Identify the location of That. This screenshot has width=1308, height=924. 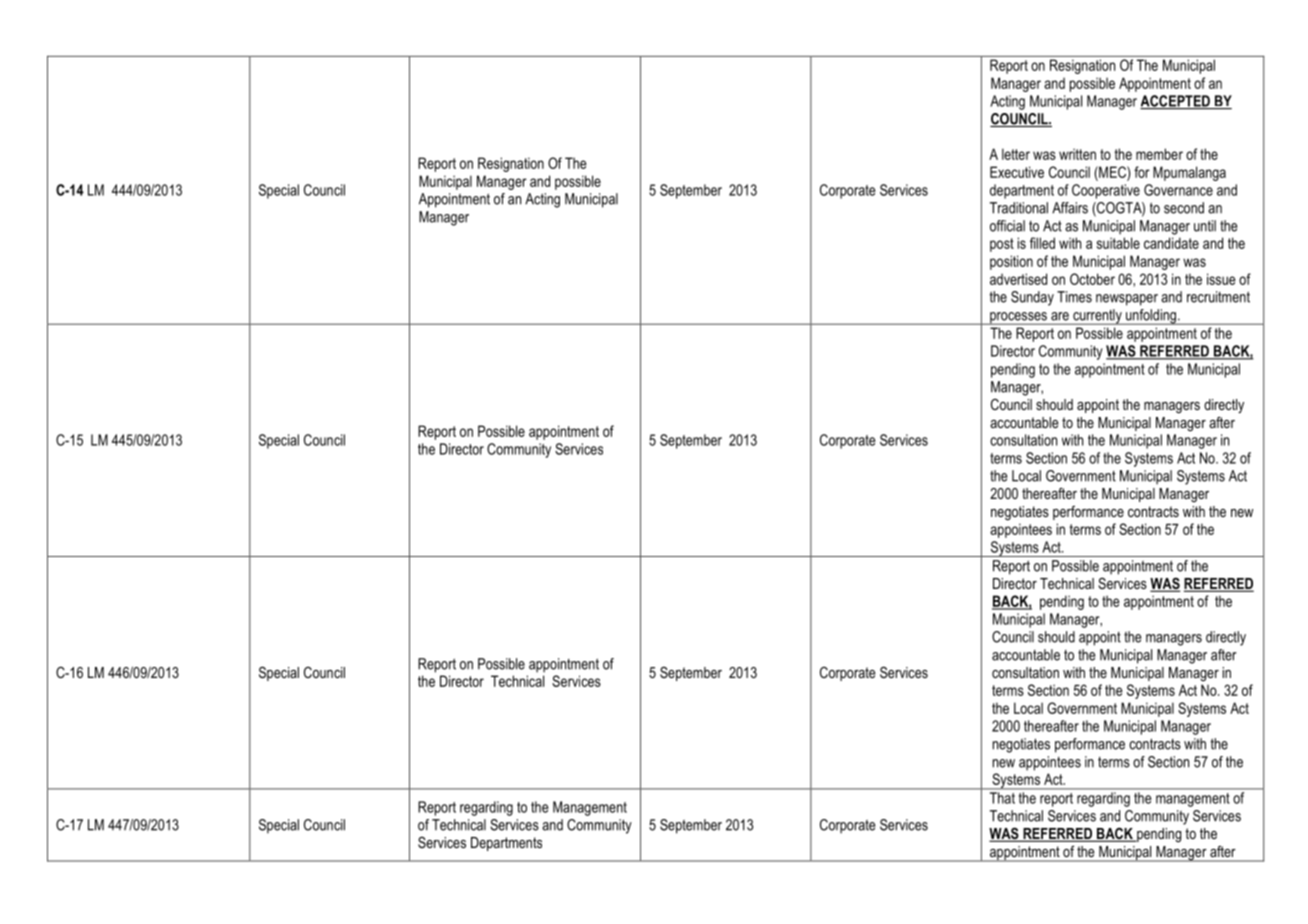
(1002, 798).
